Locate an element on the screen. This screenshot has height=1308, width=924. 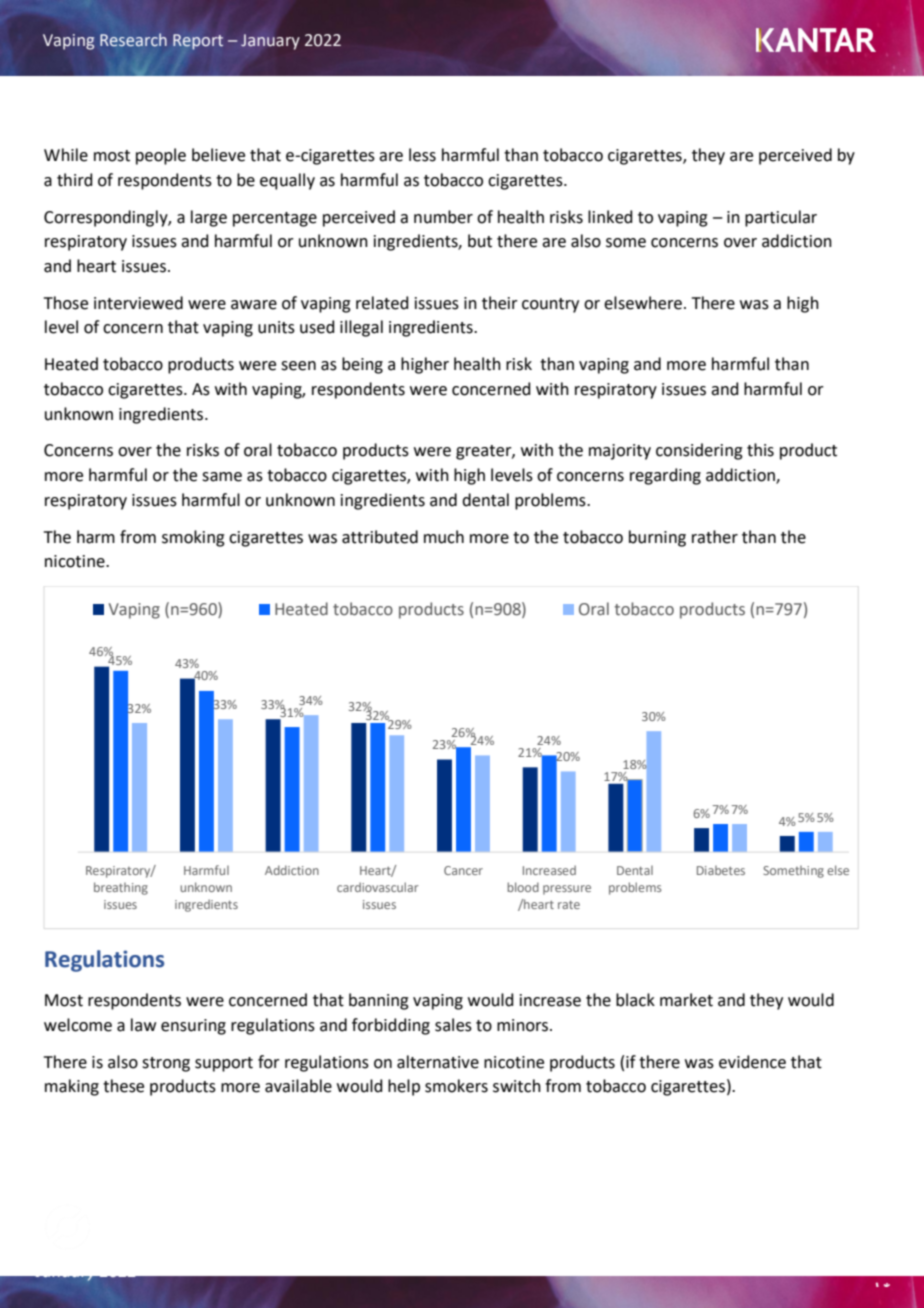
less is located at coordinates (422, 155).
